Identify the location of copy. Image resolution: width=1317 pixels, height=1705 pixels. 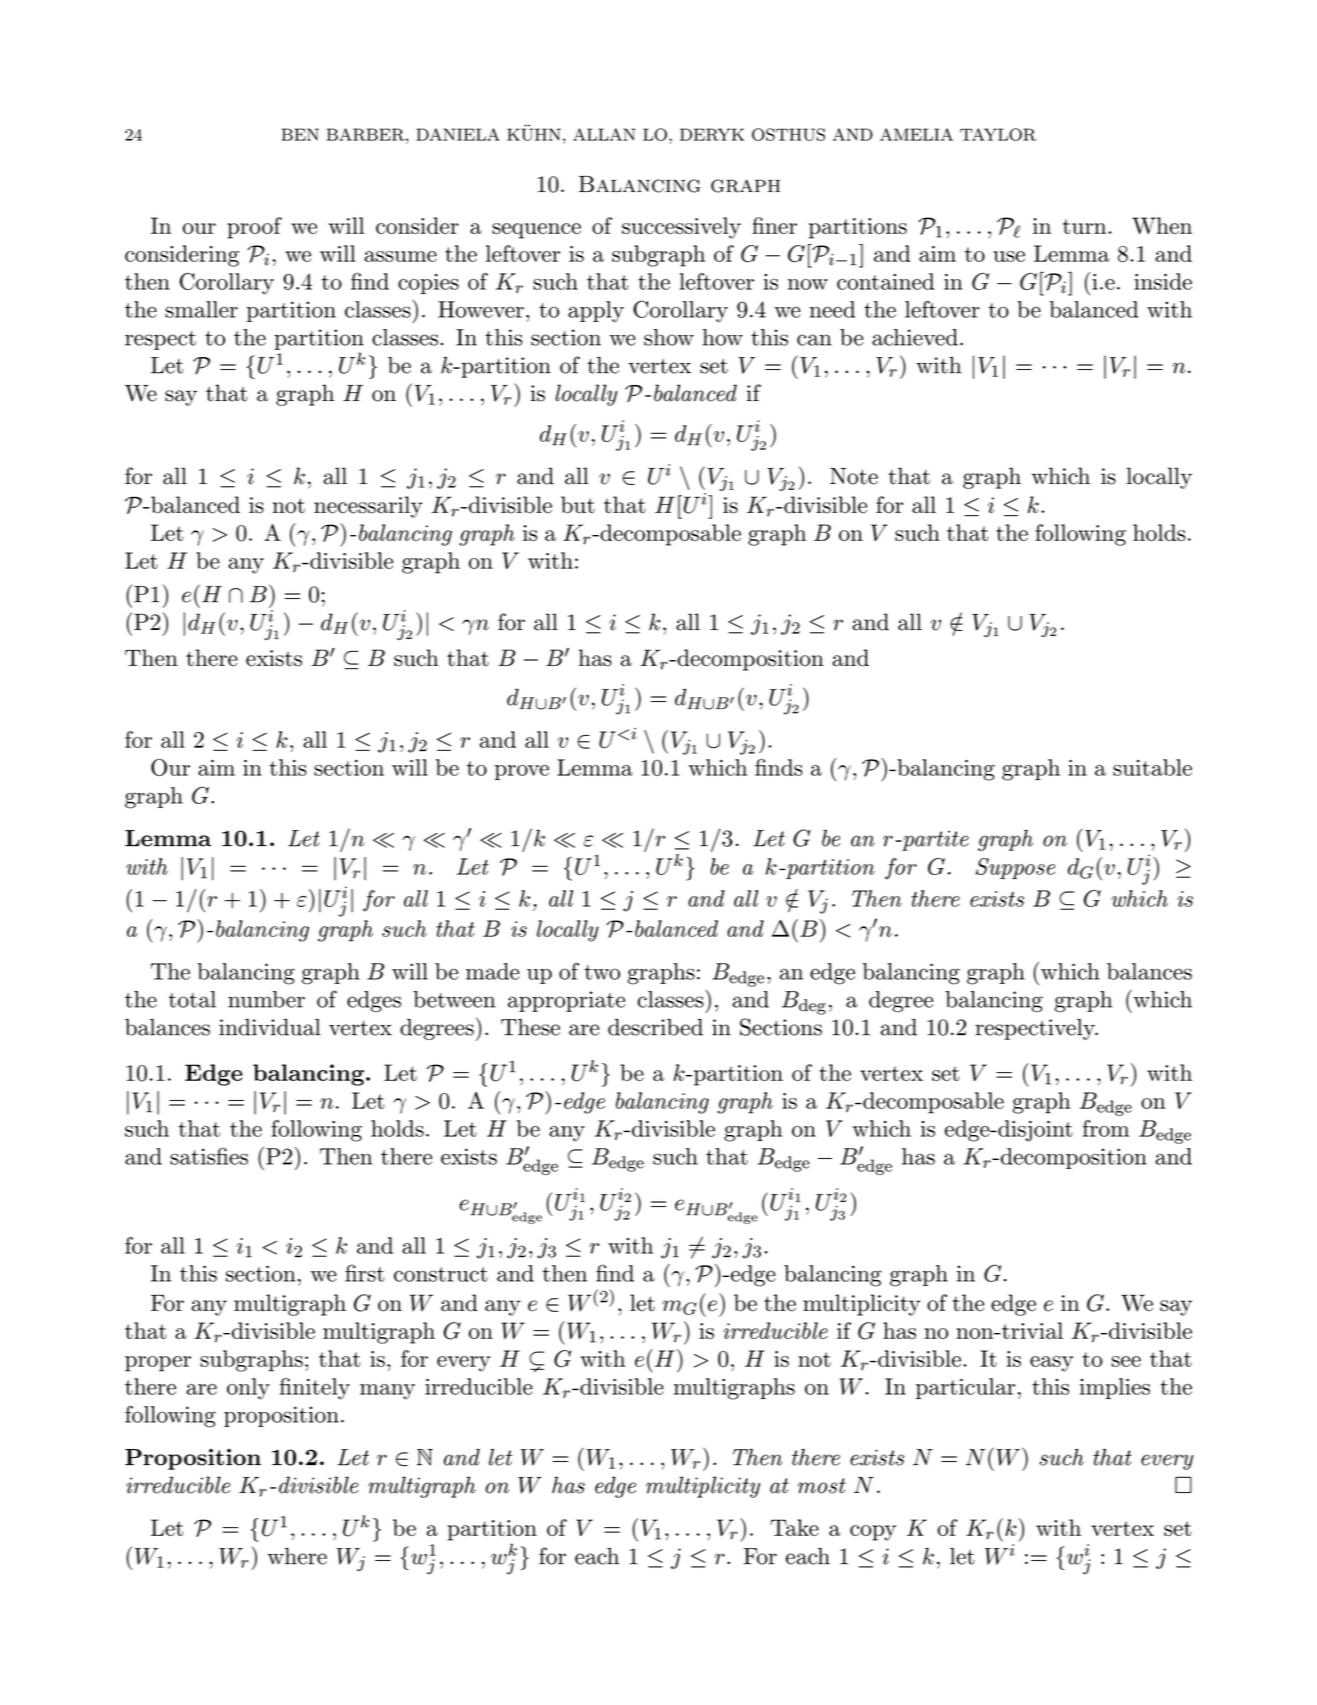
(873, 1533).
